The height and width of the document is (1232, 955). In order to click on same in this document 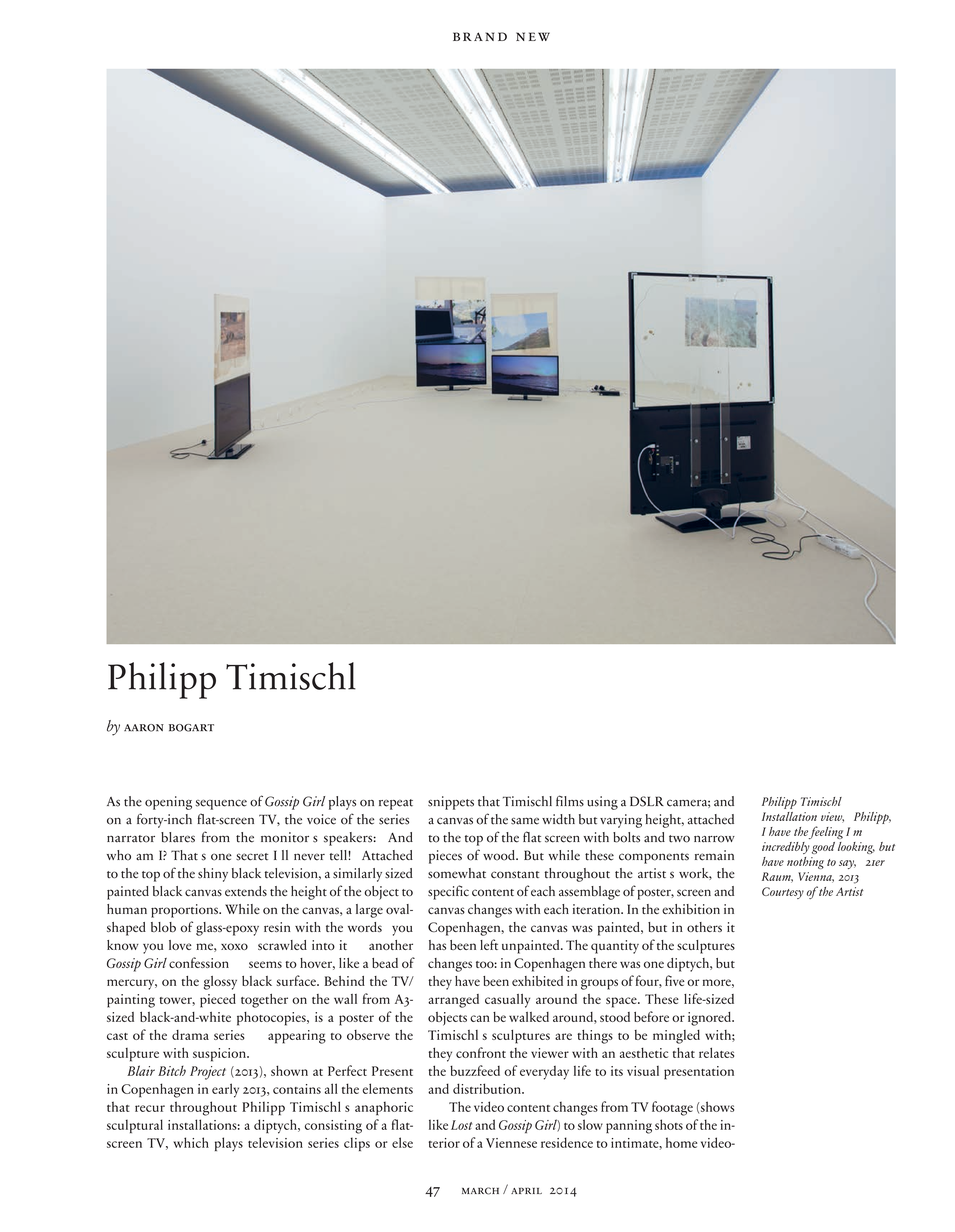, I will do `click(525, 821)`.
